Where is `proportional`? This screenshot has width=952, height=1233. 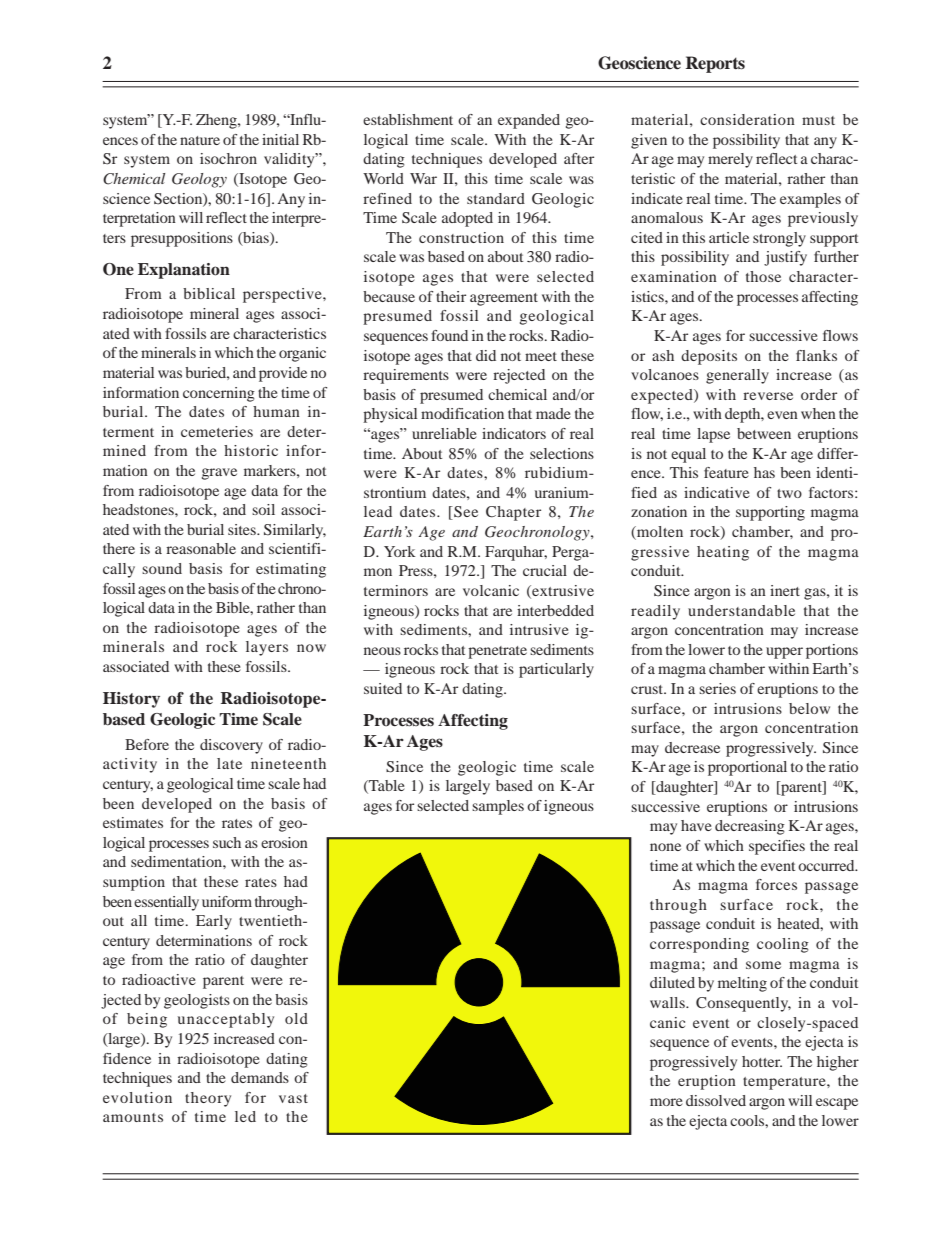 proportional is located at coordinates (747, 768).
